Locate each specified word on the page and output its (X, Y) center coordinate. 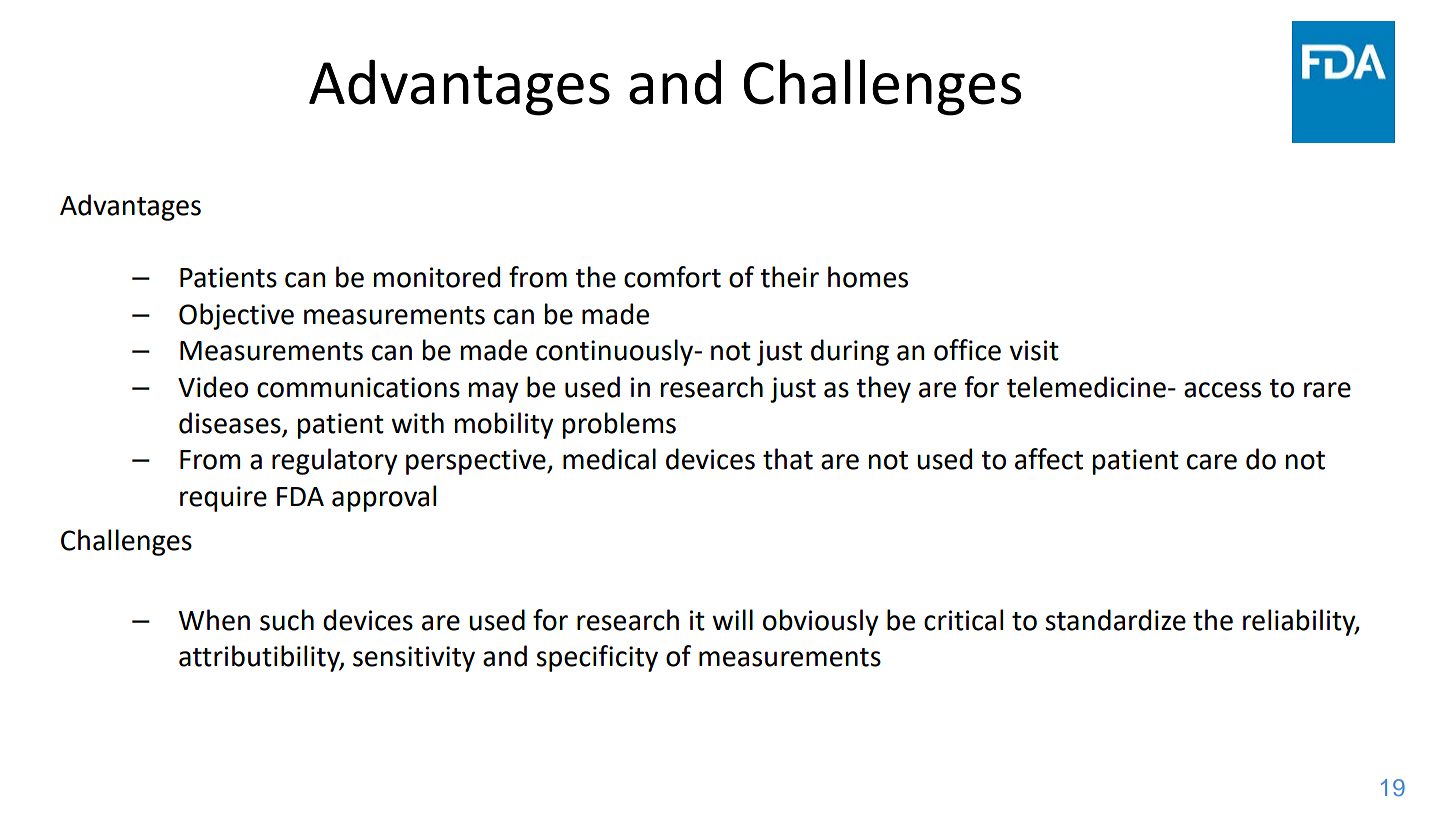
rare (1327, 390)
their (789, 277)
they (883, 389)
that (788, 459)
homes (868, 277)
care (1212, 462)
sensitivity (414, 659)
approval (384, 498)
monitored (437, 277)
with (417, 423)
